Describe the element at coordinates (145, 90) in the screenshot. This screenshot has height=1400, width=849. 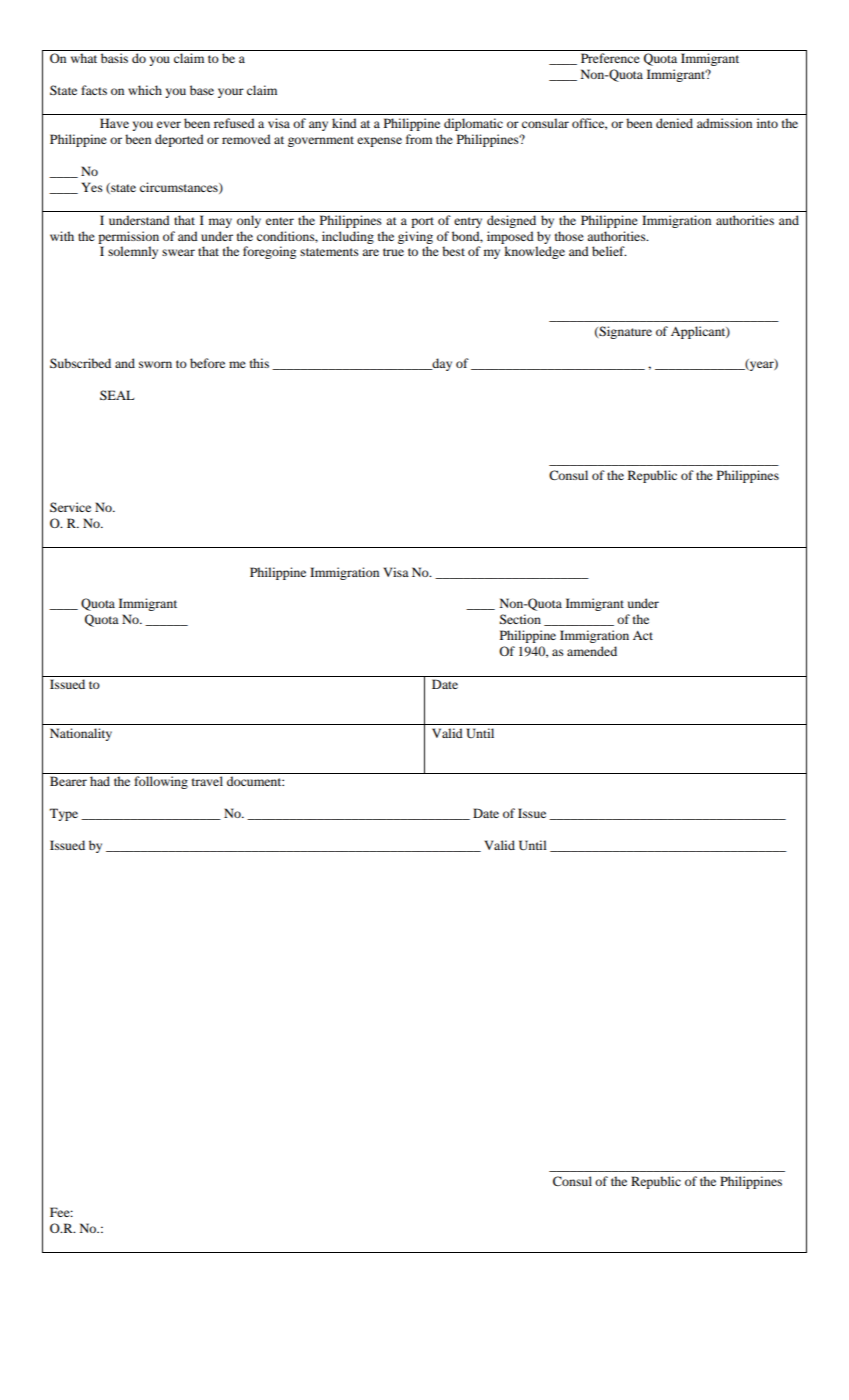
I see `which` at that location.
